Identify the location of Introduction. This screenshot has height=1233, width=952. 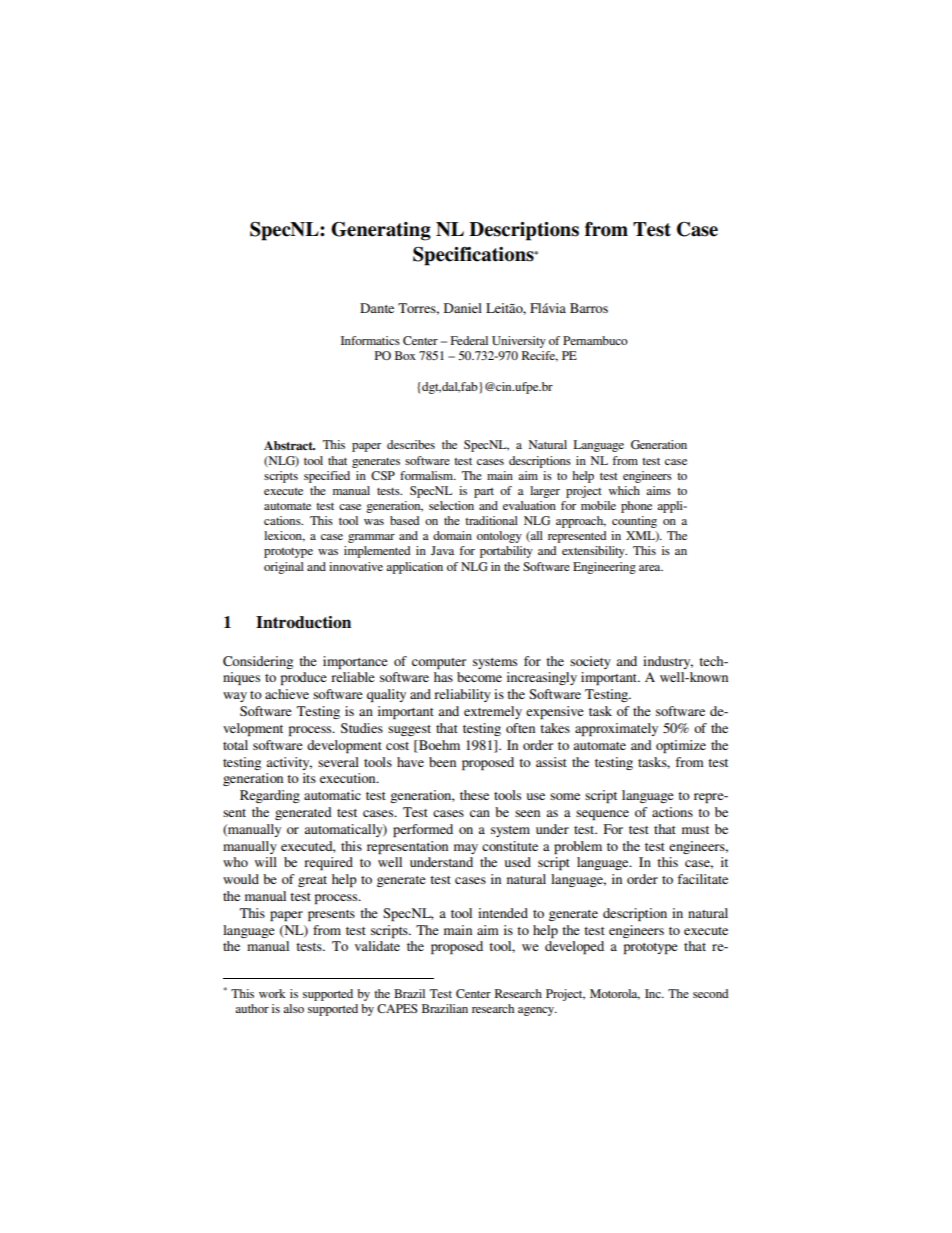
(303, 622).
